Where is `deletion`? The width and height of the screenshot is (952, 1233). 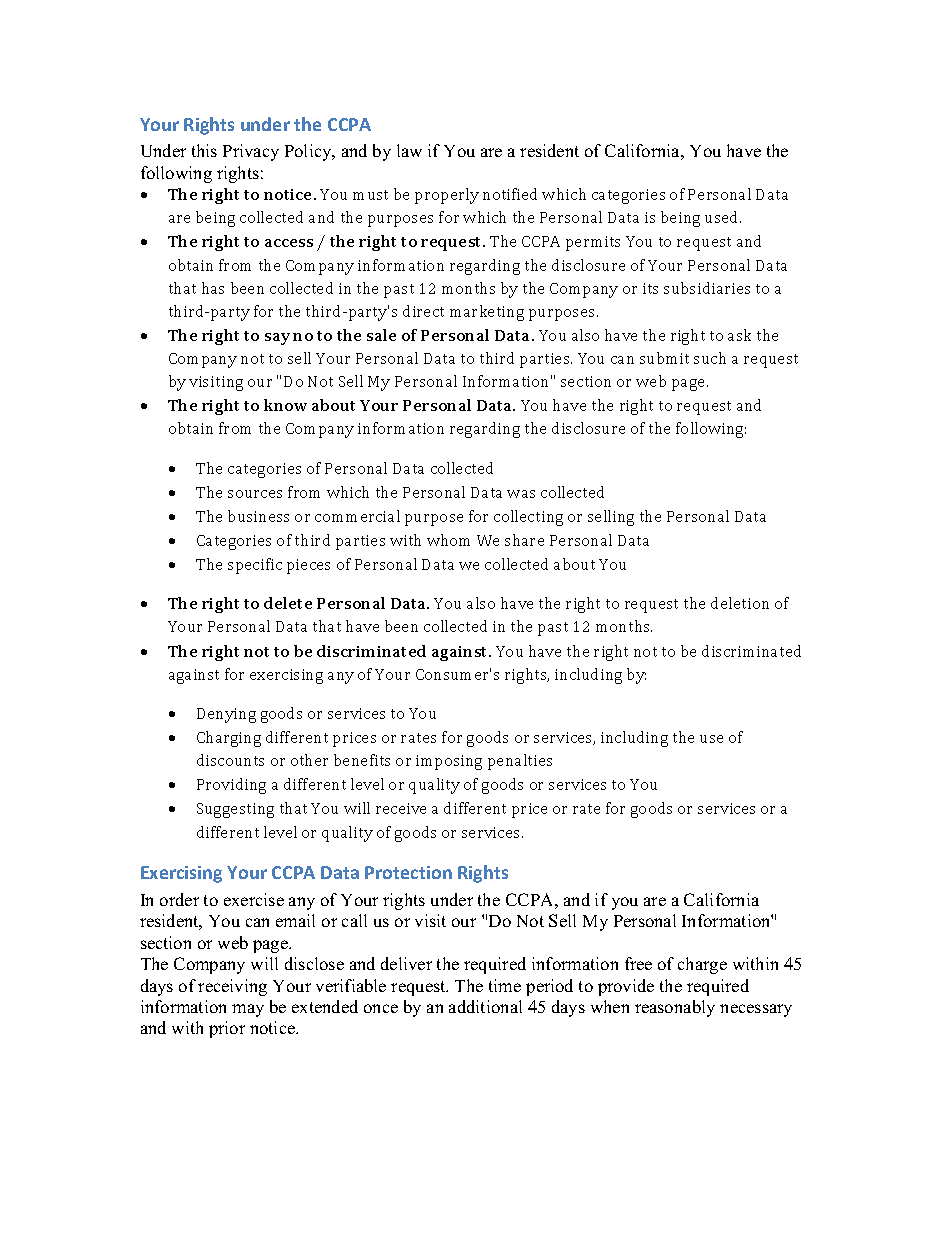
deletion is located at coordinates (740, 603).
